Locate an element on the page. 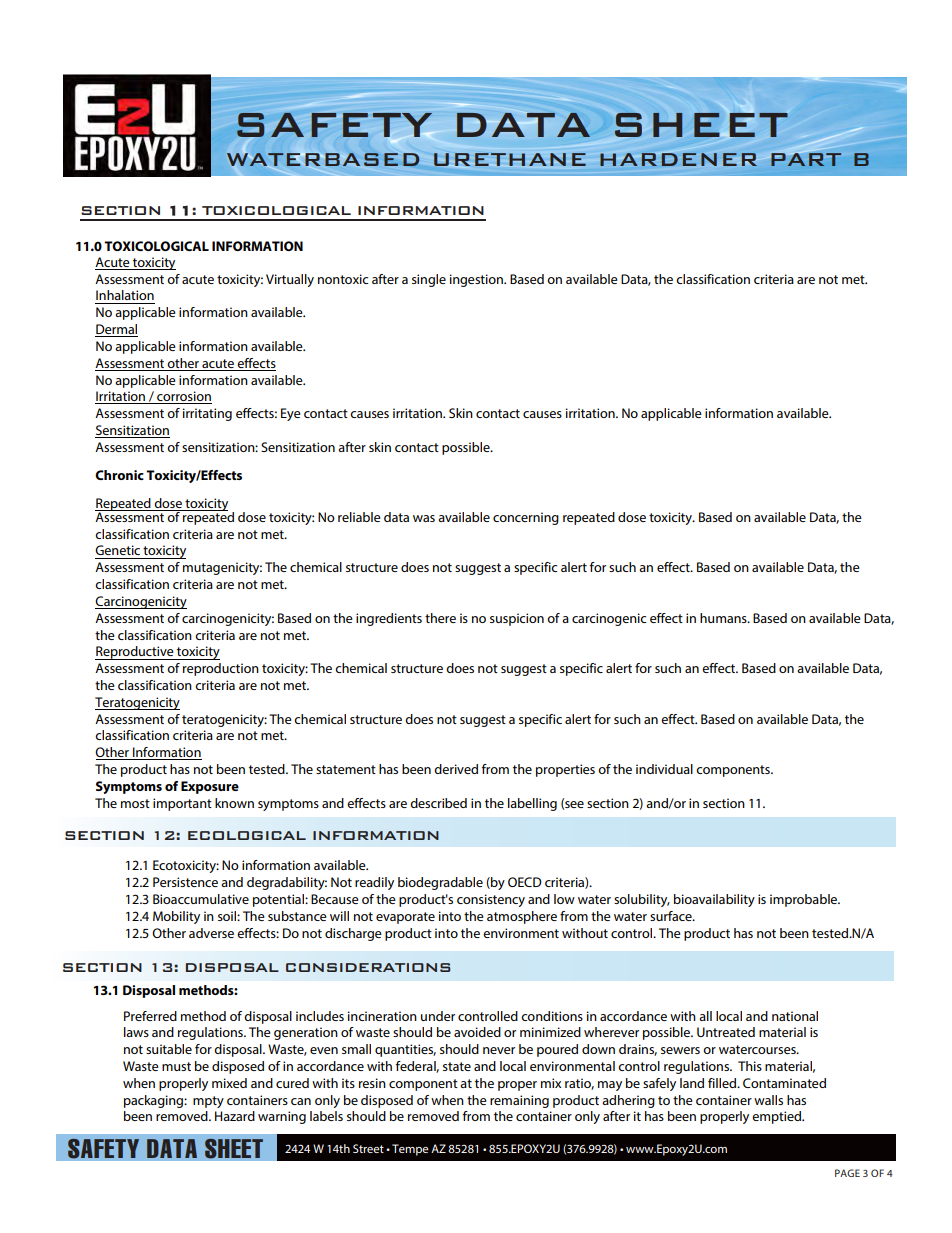  important is located at coordinates (182, 804).
